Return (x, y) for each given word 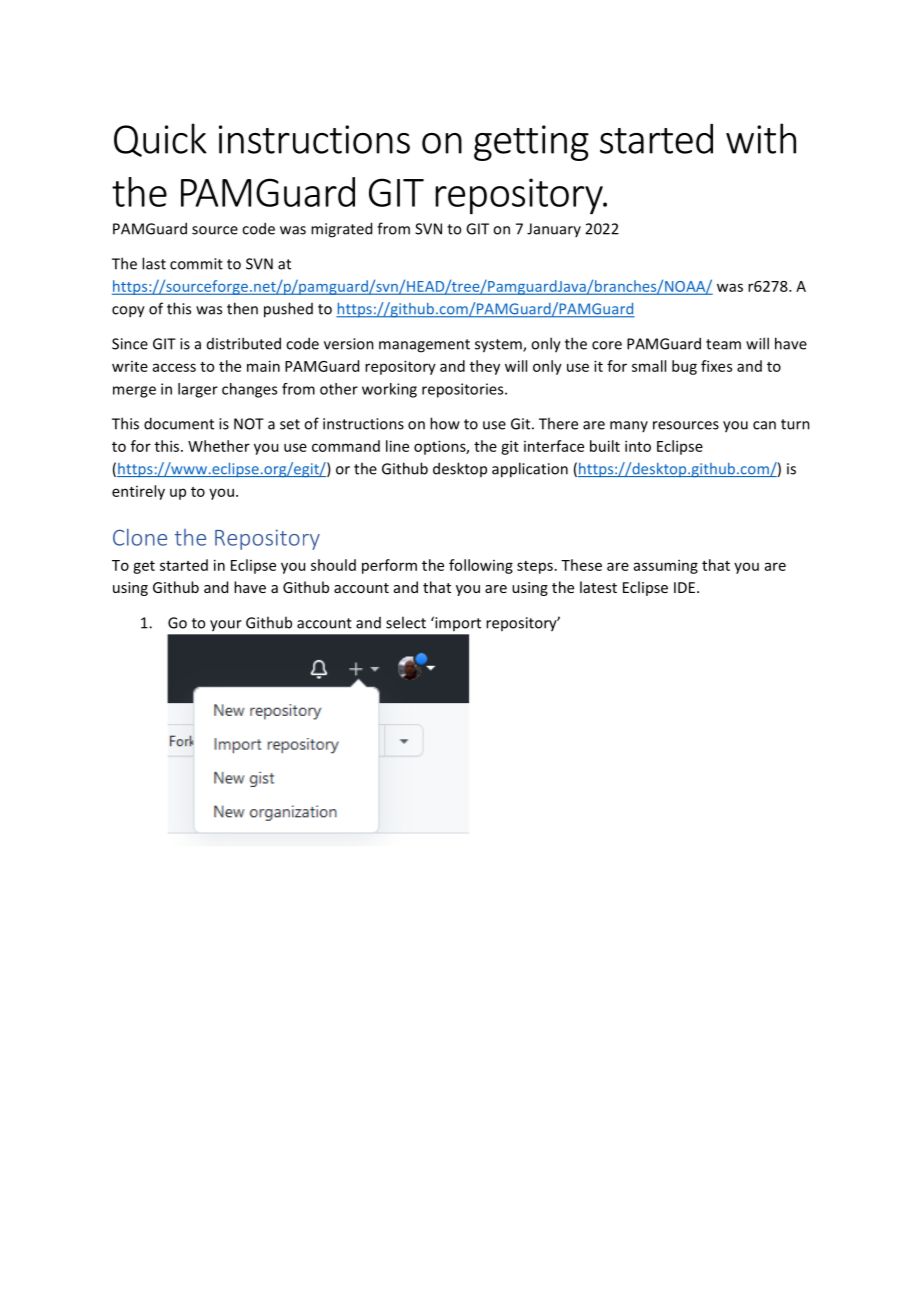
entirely (138, 492)
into (638, 446)
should (333, 565)
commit (196, 264)
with (761, 138)
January (554, 230)
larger (198, 390)
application (530, 470)
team (723, 344)
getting (531, 143)
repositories (464, 390)
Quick (160, 140)
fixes (716, 366)
